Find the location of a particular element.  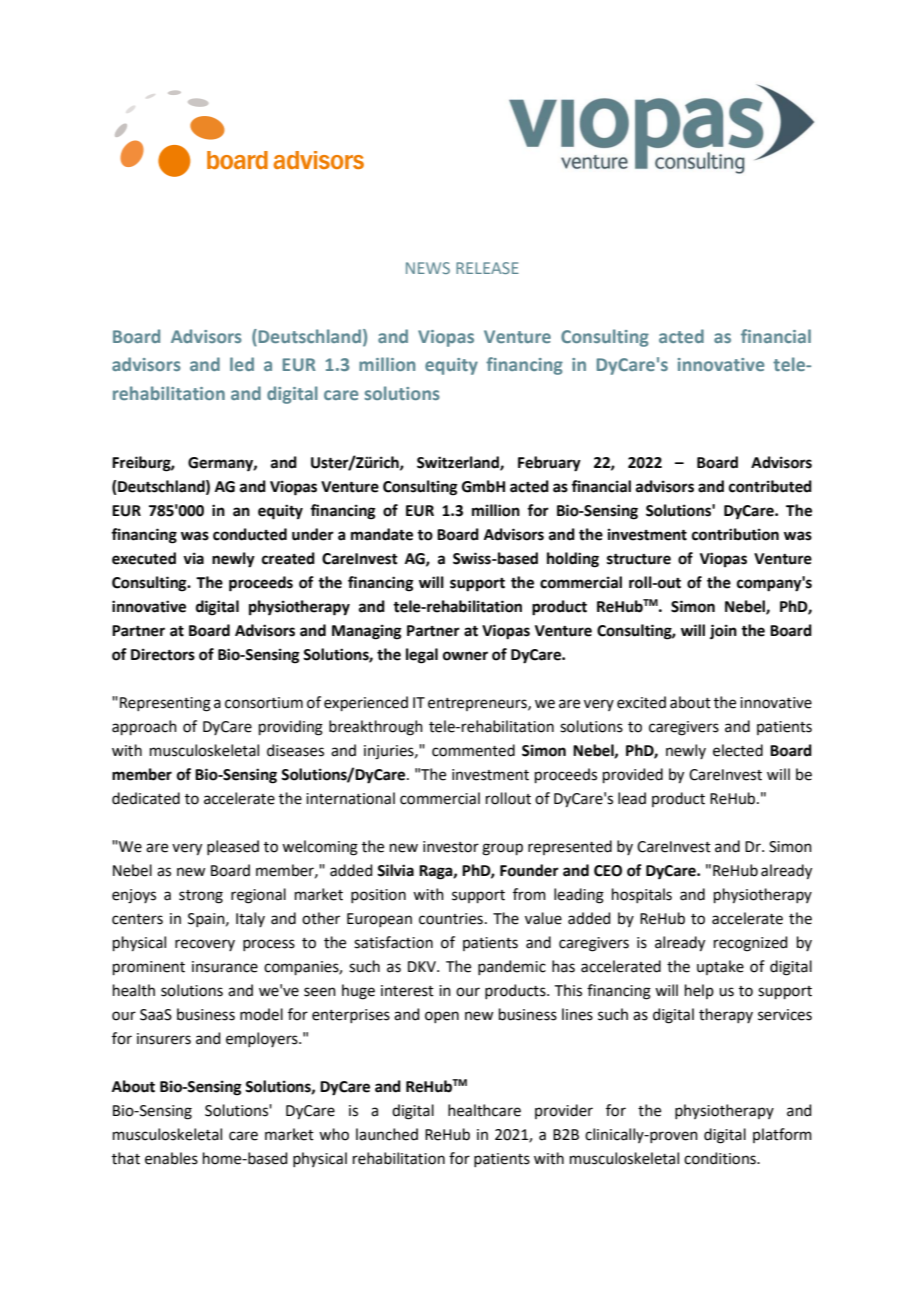

conducted is located at coordinates (250, 534).
